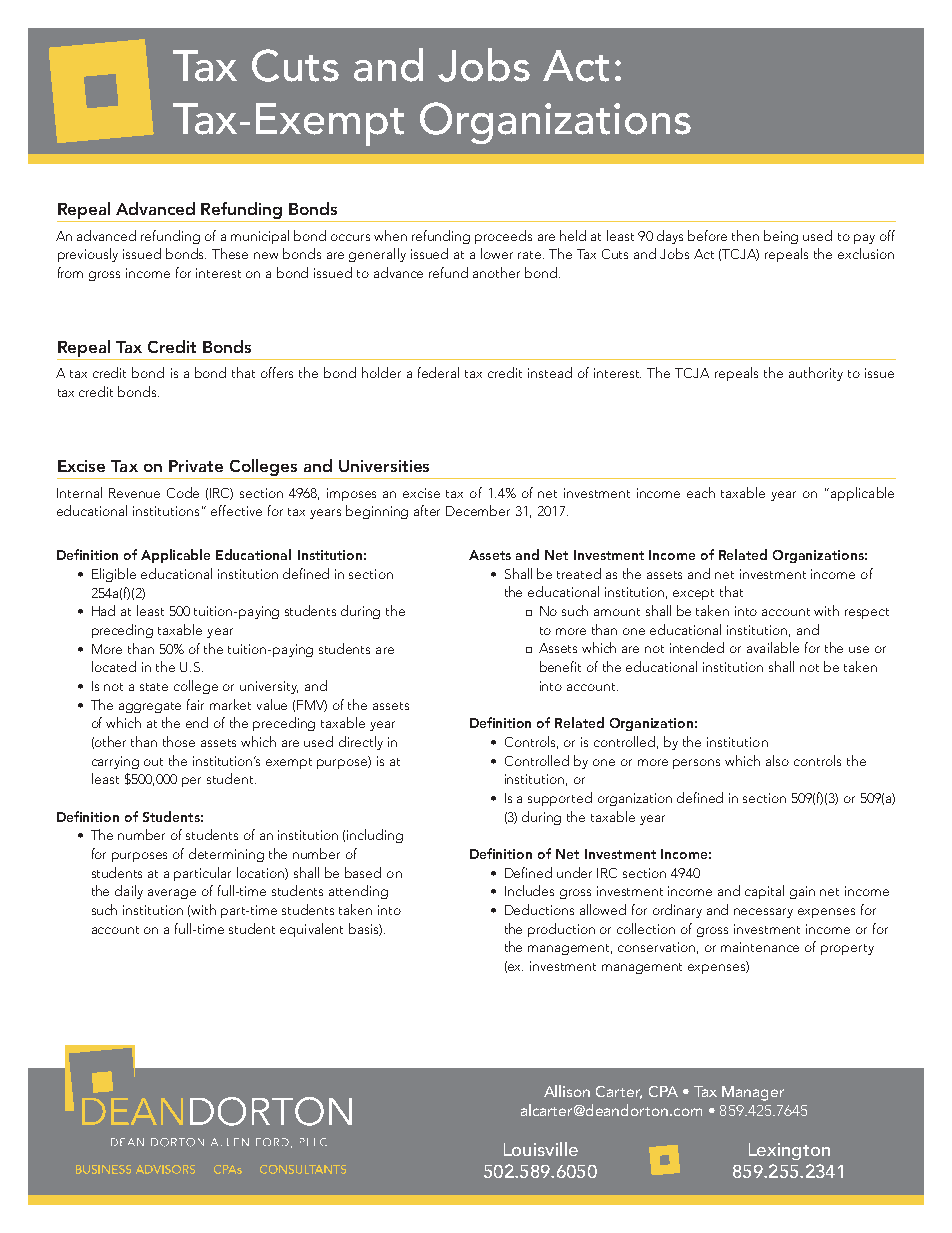 The width and height of the screenshot is (952, 1233). I want to click on lower, so click(497, 253).
